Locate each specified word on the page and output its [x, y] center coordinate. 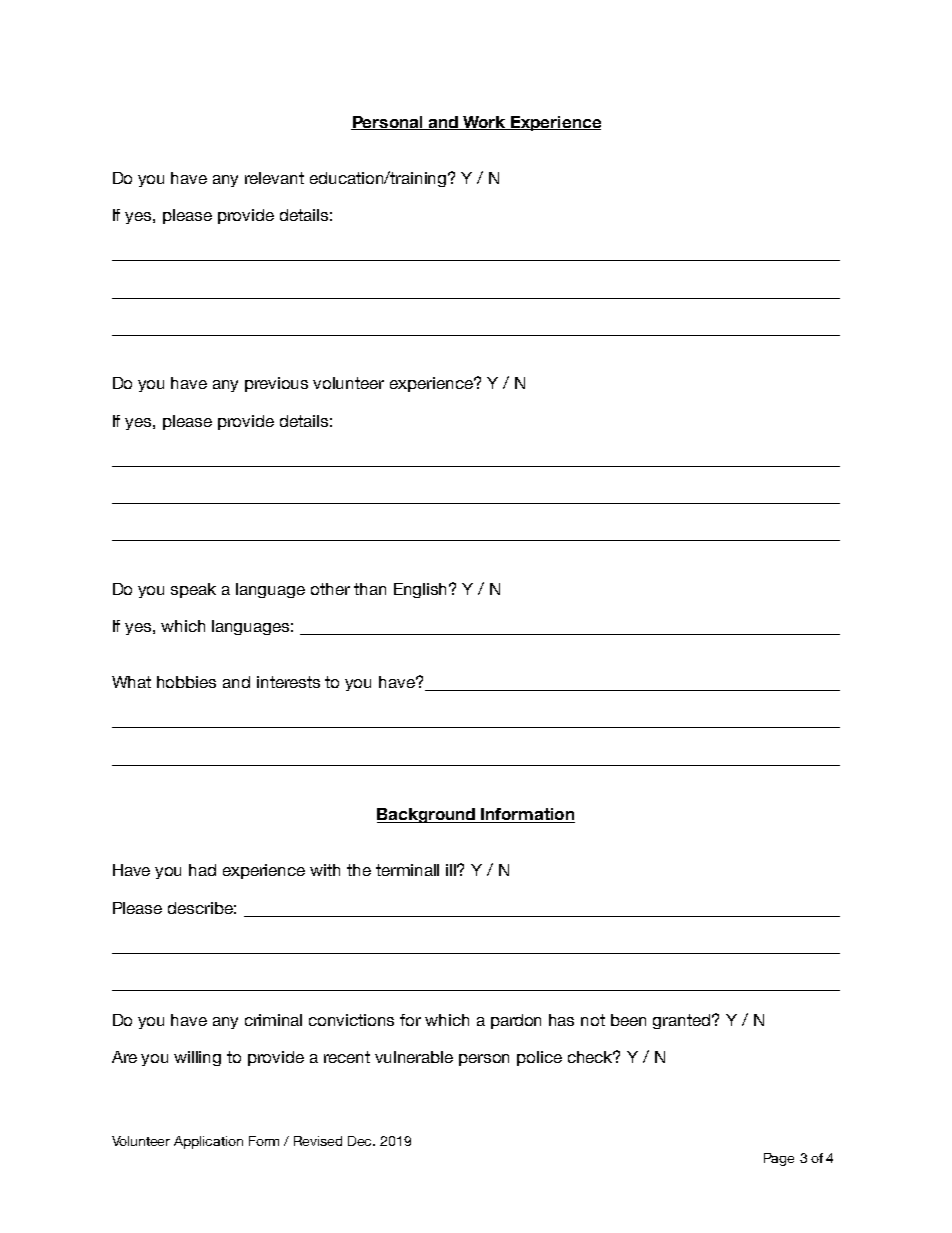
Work [484, 123]
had [202, 870]
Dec [361, 1141]
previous [276, 384]
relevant [274, 178]
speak [193, 590]
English [422, 590]
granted [683, 1021]
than [370, 589]
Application [208, 1142]
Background [427, 815]
